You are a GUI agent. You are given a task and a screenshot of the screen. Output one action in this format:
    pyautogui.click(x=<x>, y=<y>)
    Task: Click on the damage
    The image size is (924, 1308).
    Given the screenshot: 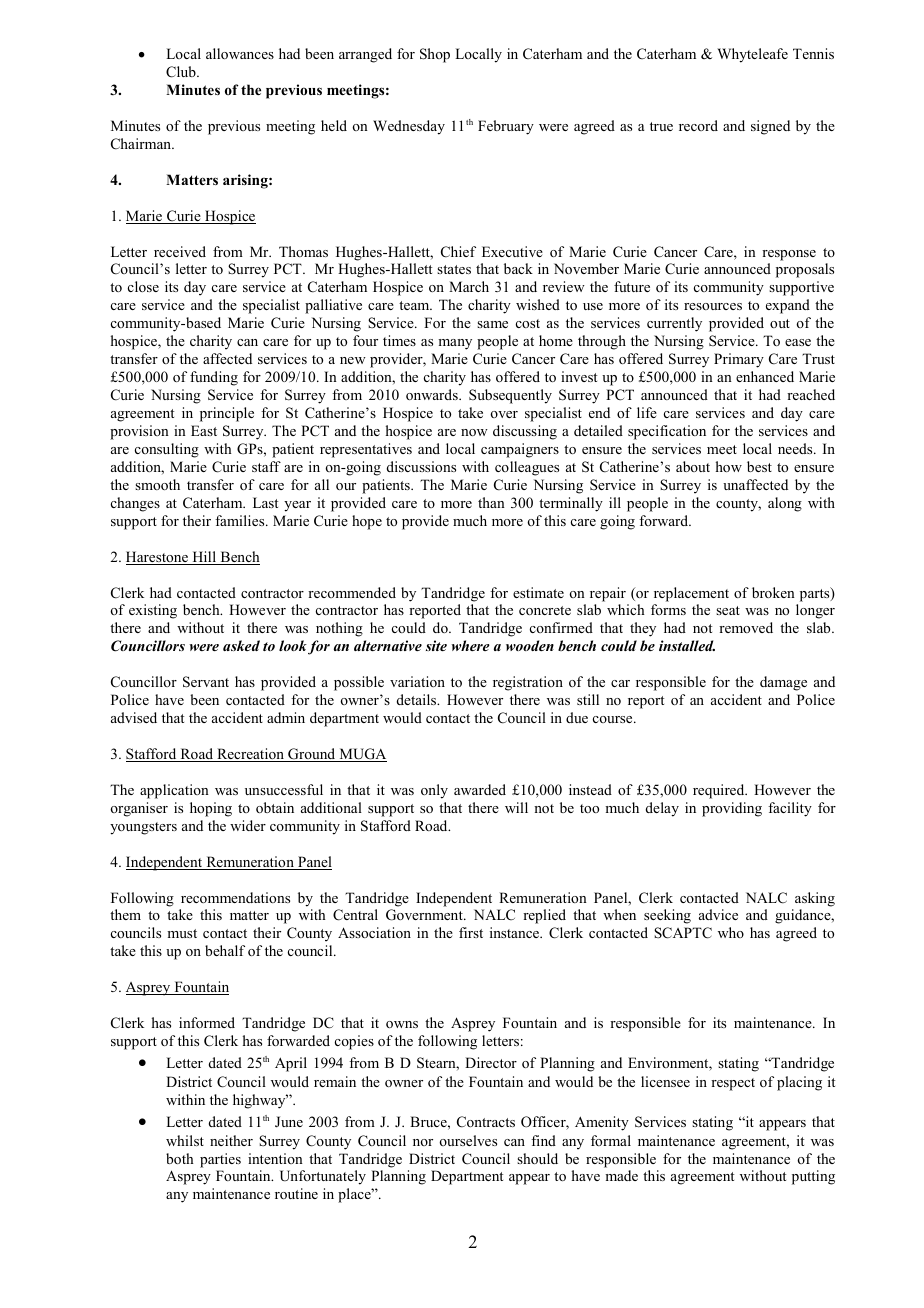 What is the action you would take?
    pyautogui.click(x=783, y=683)
